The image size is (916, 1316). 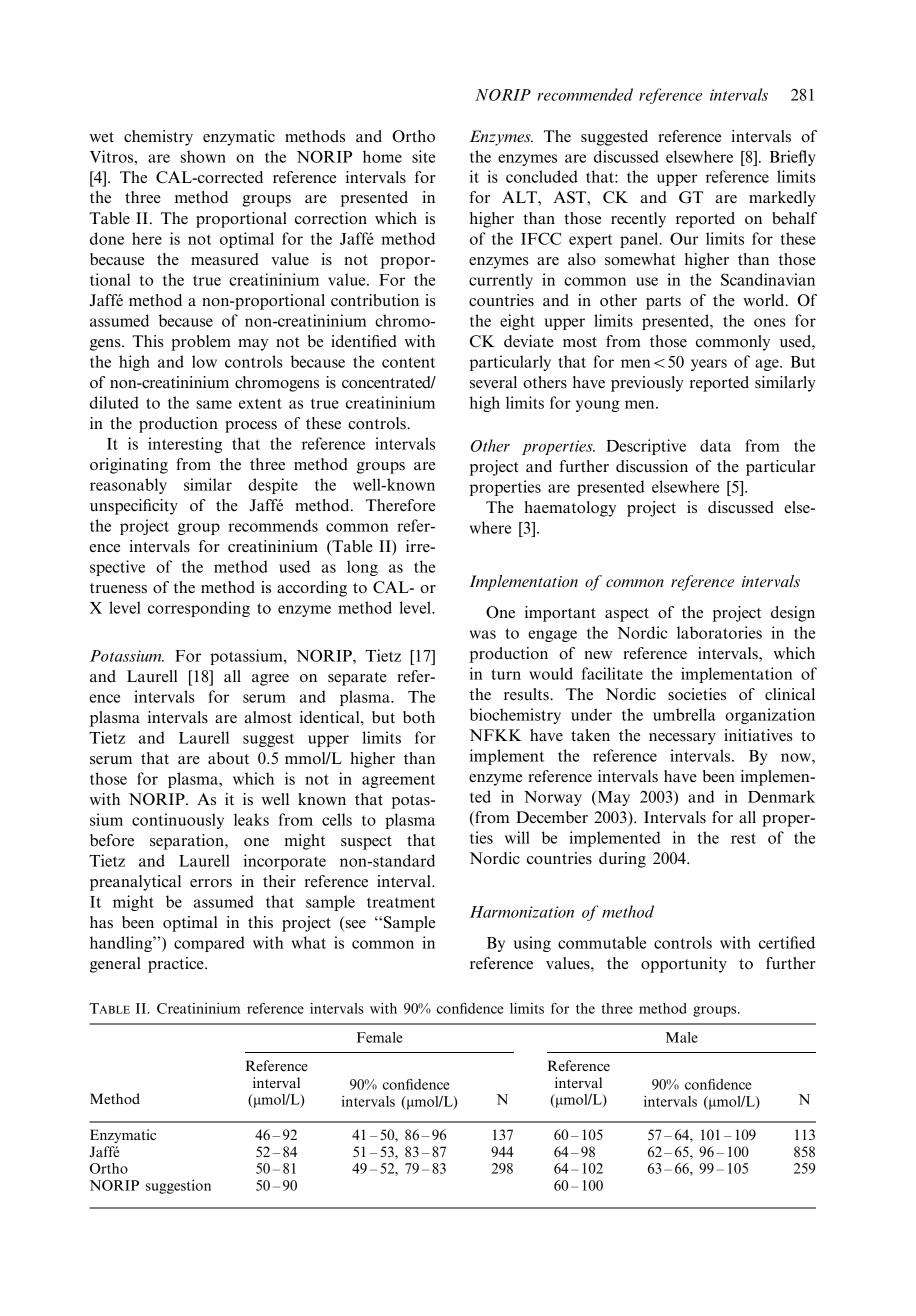 What do you see at coordinates (793, 158) in the screenshot?
I see `Briefly` at bounding box center [793, 158].
